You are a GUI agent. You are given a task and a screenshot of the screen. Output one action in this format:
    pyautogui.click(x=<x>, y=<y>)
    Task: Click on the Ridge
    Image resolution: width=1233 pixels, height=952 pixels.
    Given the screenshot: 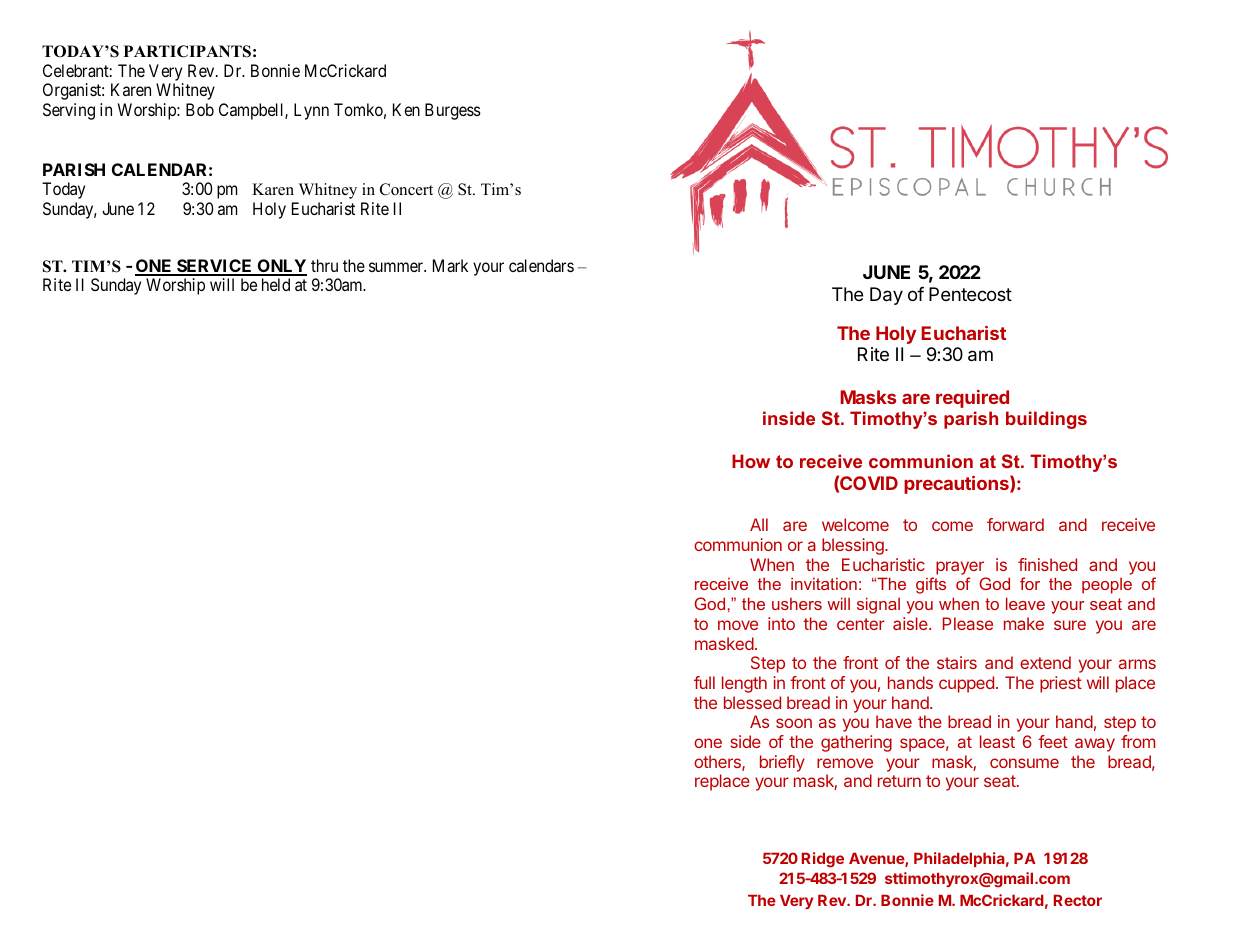 What is the action you would take?
    pyautogui.click(x=823, y=860)
